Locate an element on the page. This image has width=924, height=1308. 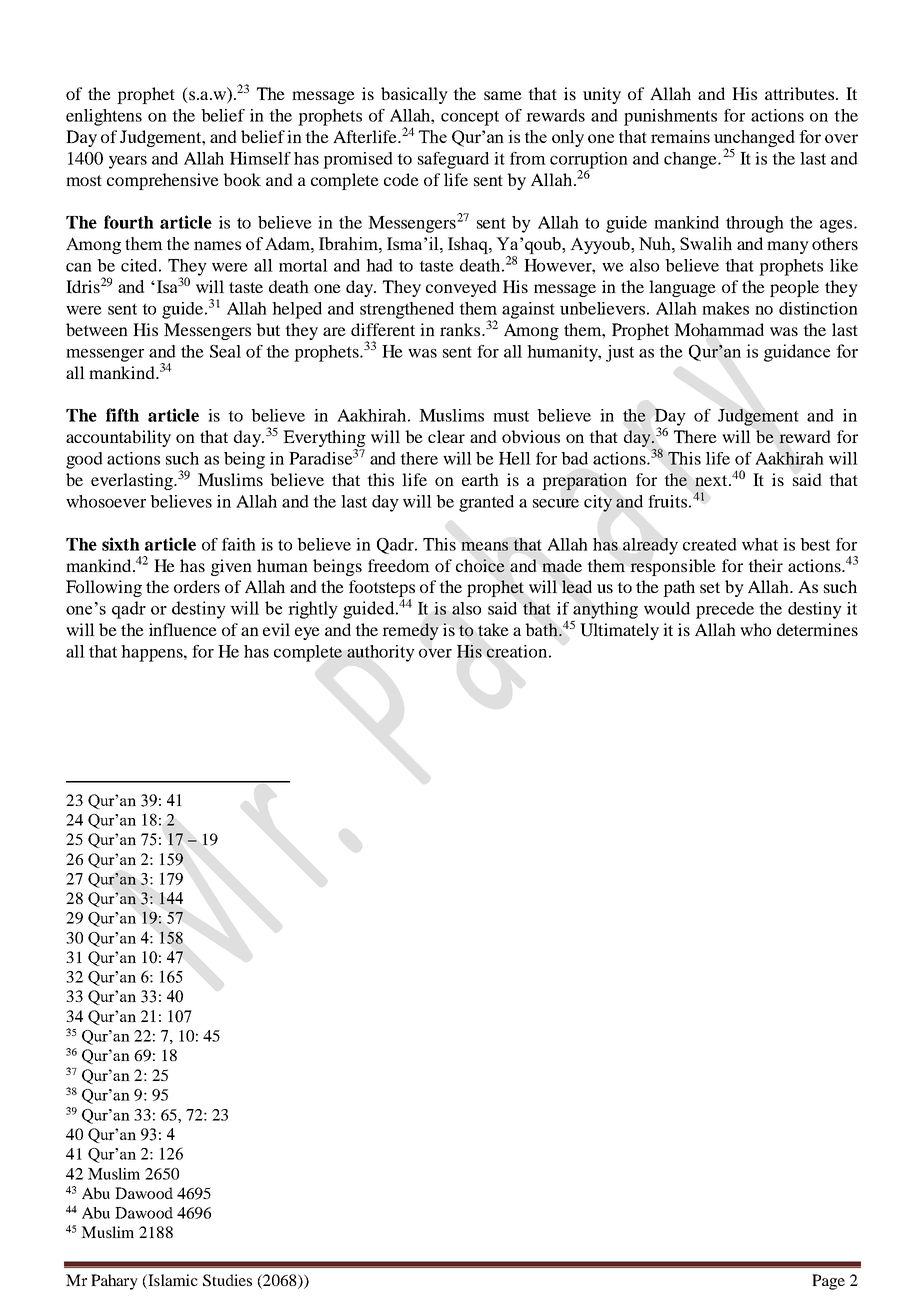
authority is located at coordinates (381, 653).
